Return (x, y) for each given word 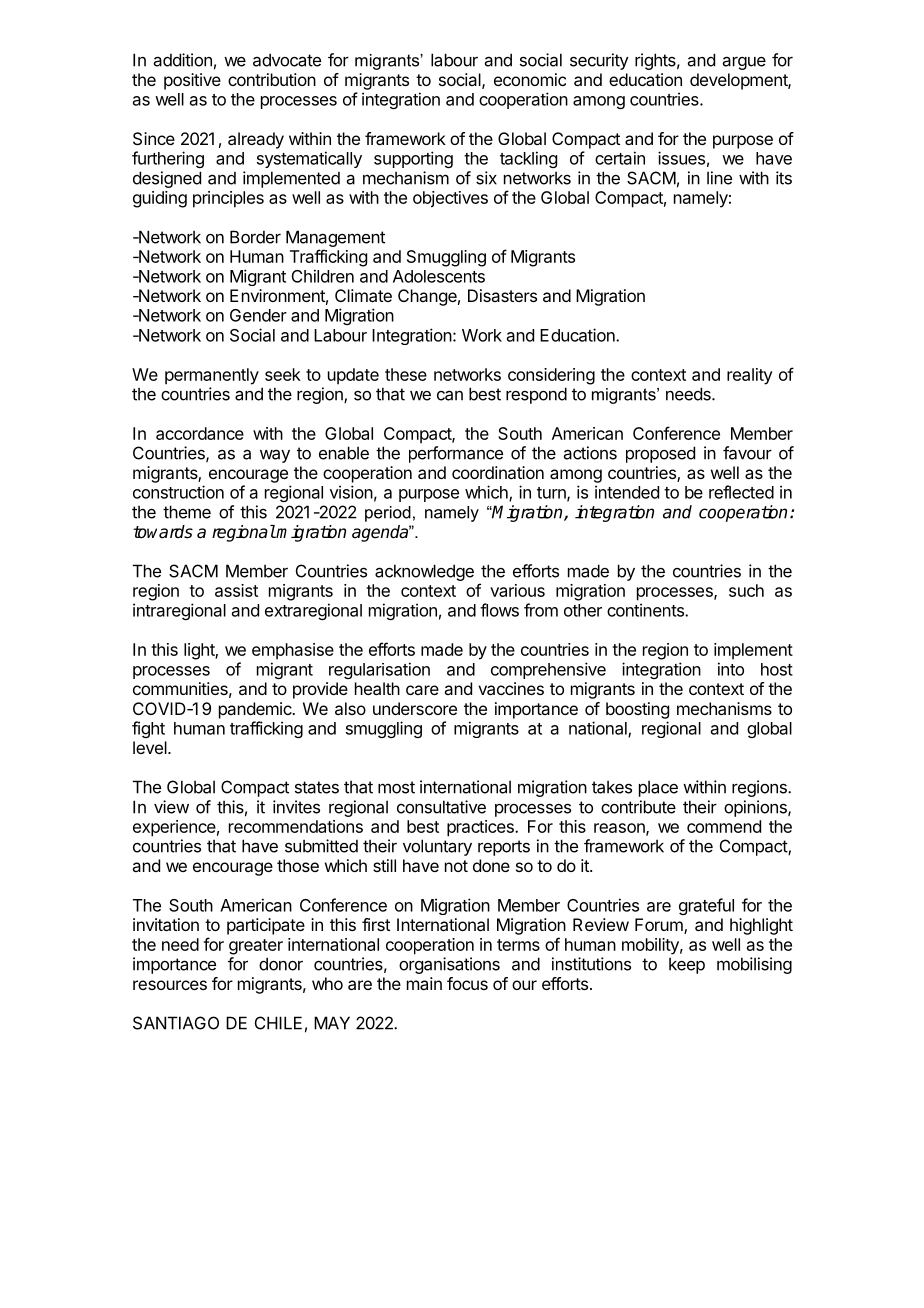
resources (170, 985)
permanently (212, 376)
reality (750, 376)
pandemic (256, 710)
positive (192, 81)
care (422, 690)
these (406, 374)
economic (530, 79)
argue (744, 63)
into (731, 669)
